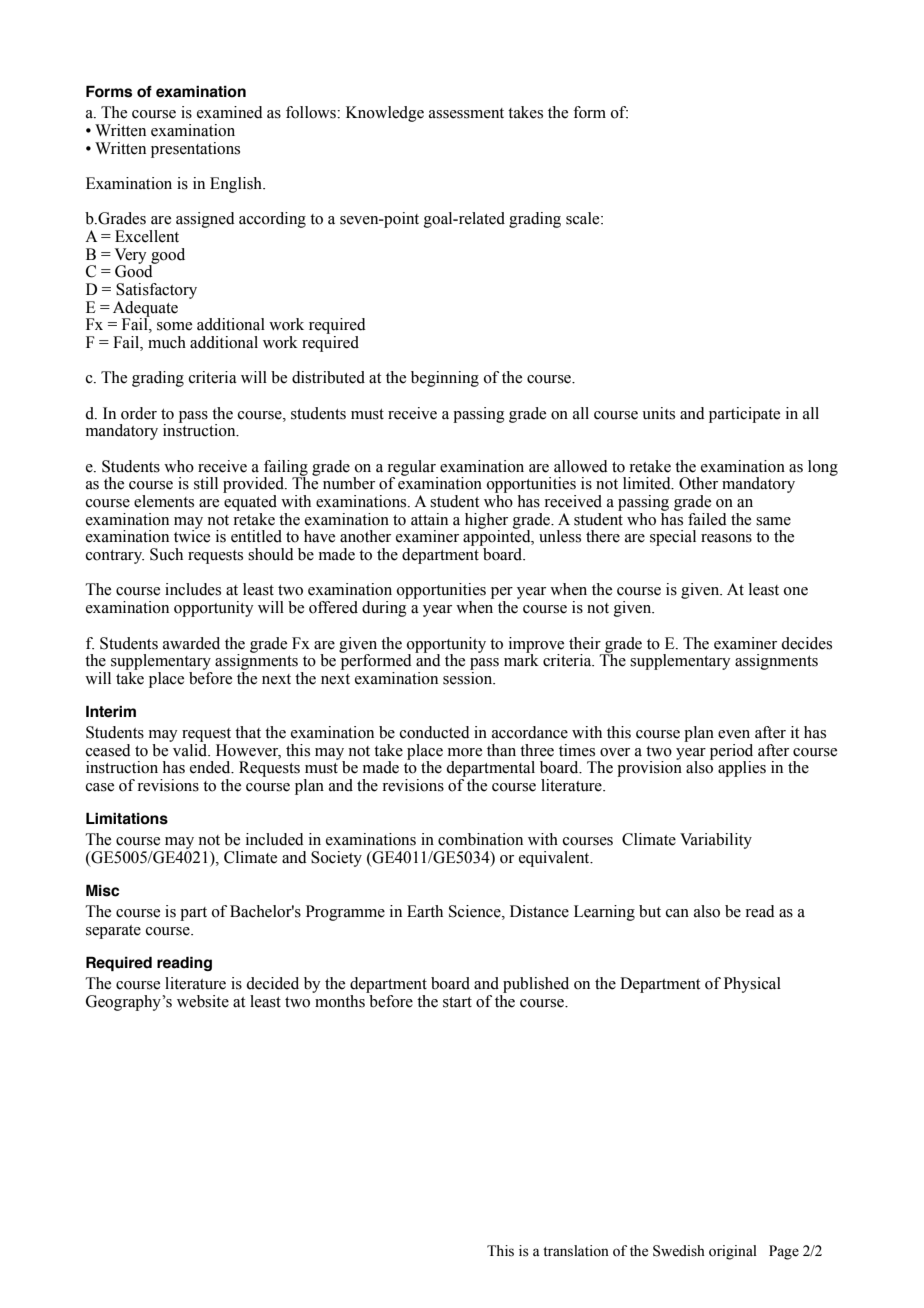  I want to click on presentations, so click(195, 150).
